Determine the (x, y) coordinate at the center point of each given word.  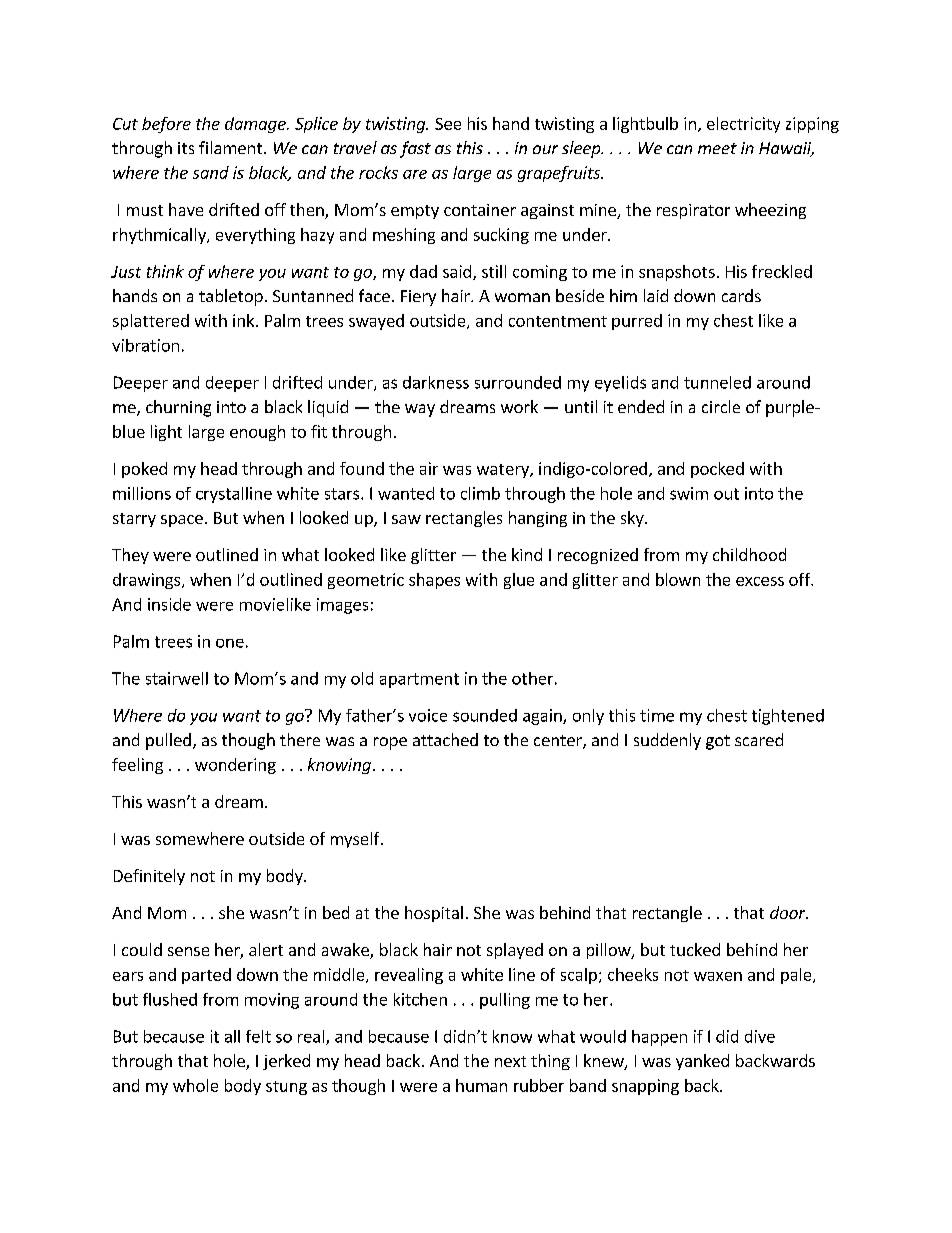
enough (257, 433)
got (718, 742)
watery (504, 471)
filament (232, 147)
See (448, 124)
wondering (235, 766)
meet (717, 148)
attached (445, 739)
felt (258, 1036)
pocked (717, 470)
